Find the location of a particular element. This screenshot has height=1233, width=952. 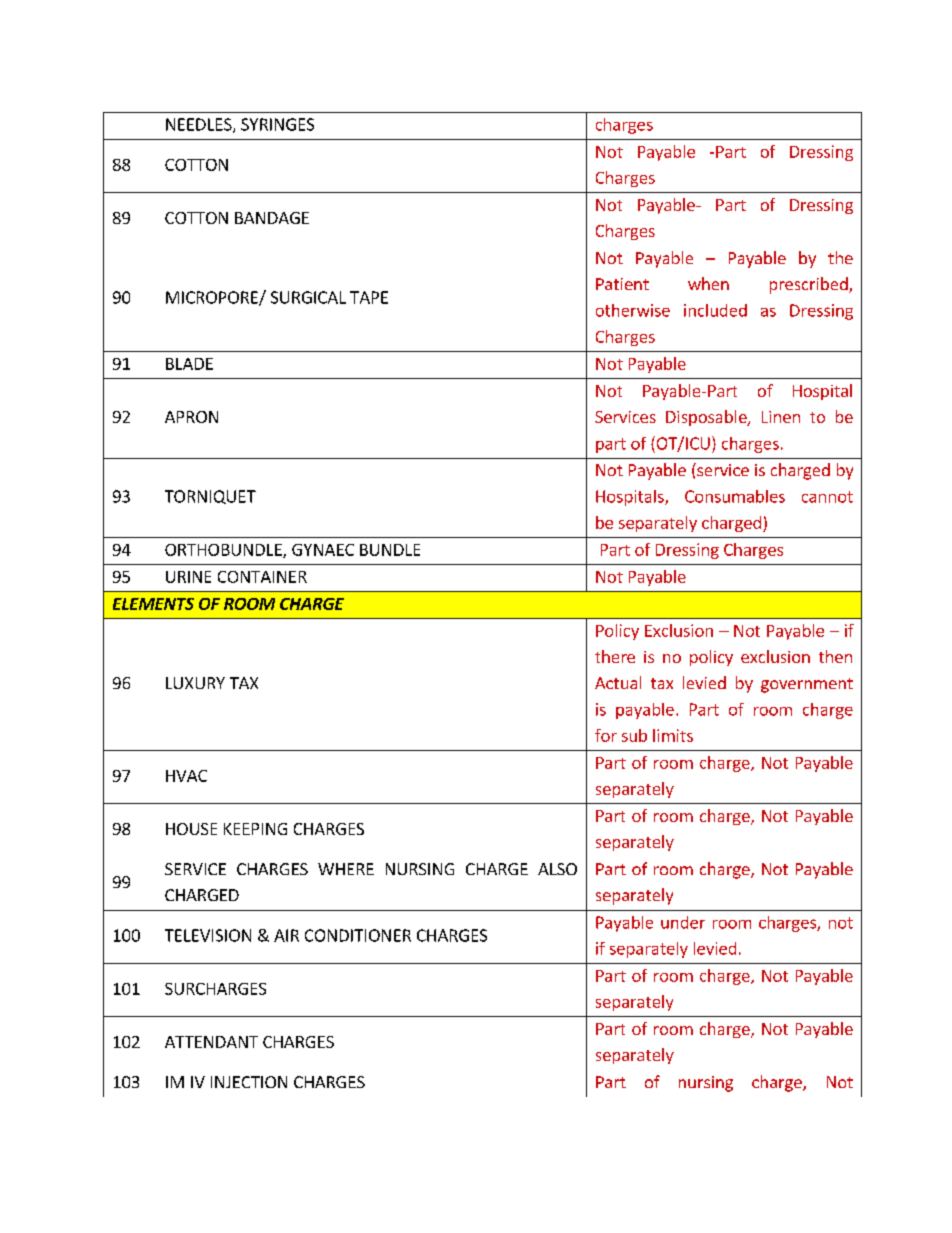

when is located at coordinates (708, 283).
